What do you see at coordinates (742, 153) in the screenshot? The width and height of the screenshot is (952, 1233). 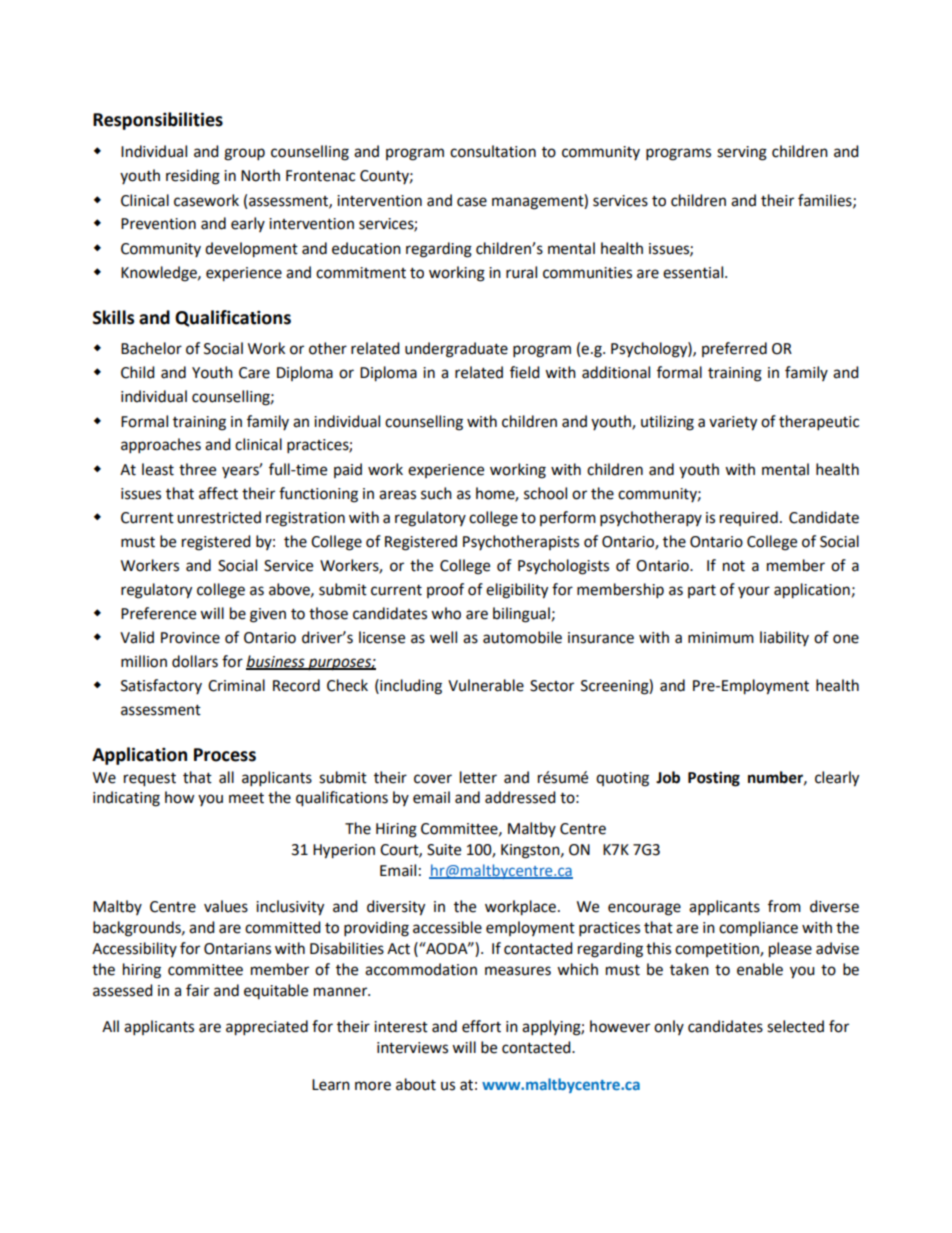 I see `serving` at bounding box center [742, 153].
